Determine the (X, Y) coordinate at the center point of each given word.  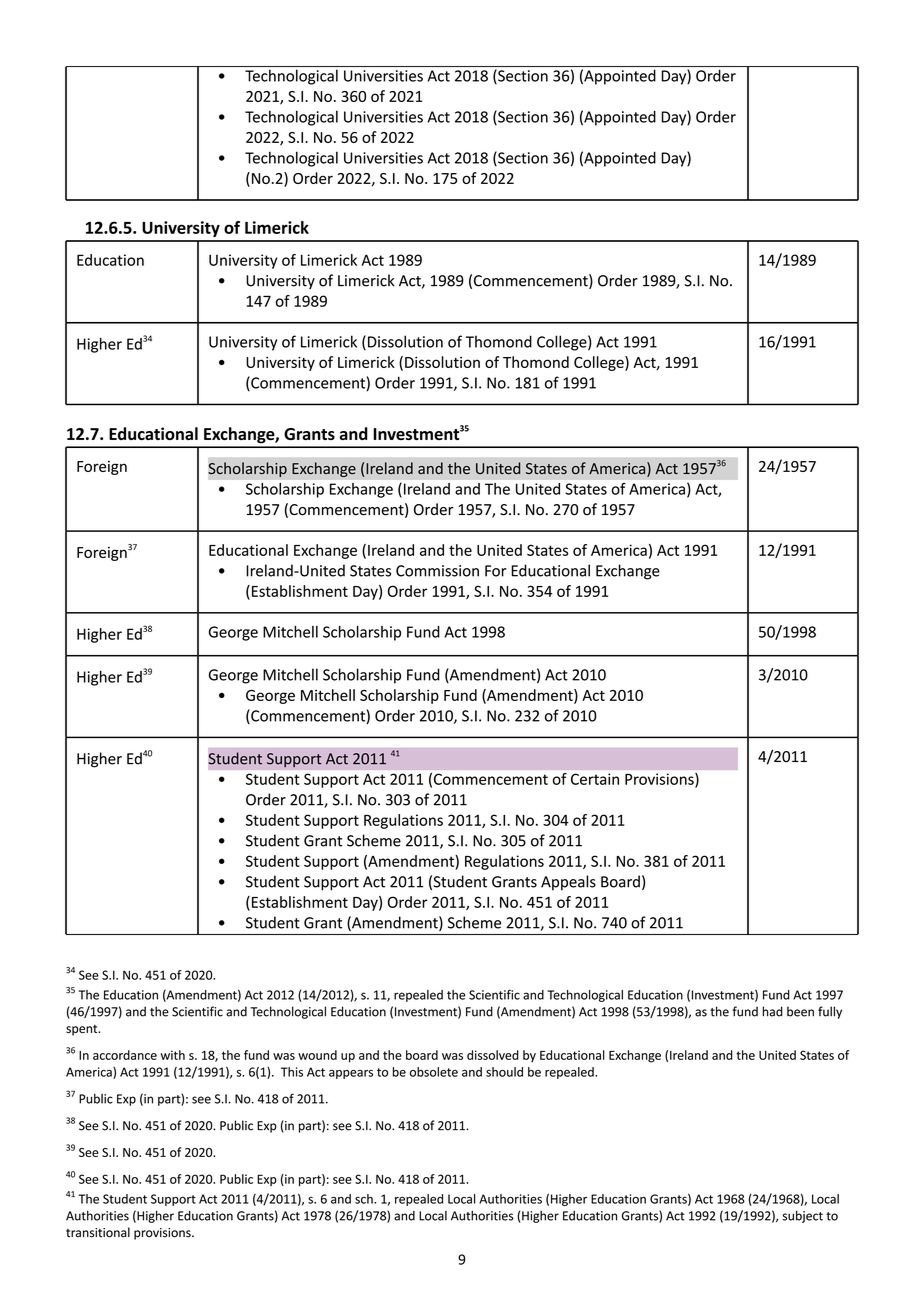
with (172, 1055)
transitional (98, 1232)
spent (83, 1030)
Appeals (568, 883)
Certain (595, 779)
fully (830, 1012)
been (800, 1011)
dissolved (493, 1055)
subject (802, 1216)
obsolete (434, 1072)
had (772, 1011)
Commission (437, 571)
